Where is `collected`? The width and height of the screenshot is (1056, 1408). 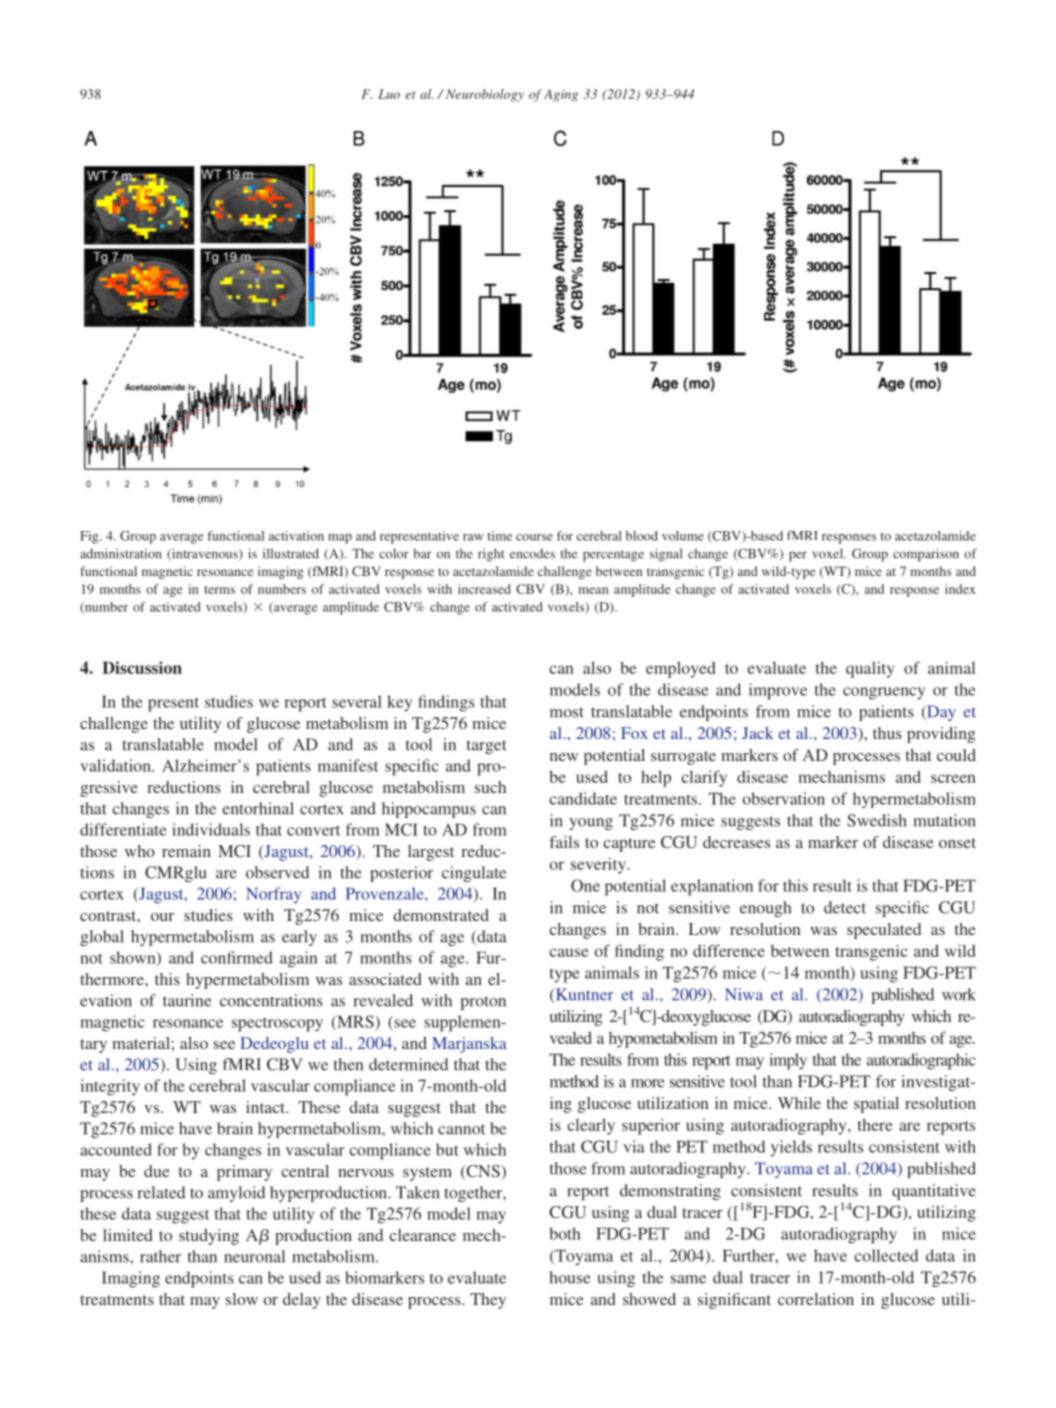 collected is located at coordinates (886, 1255).
